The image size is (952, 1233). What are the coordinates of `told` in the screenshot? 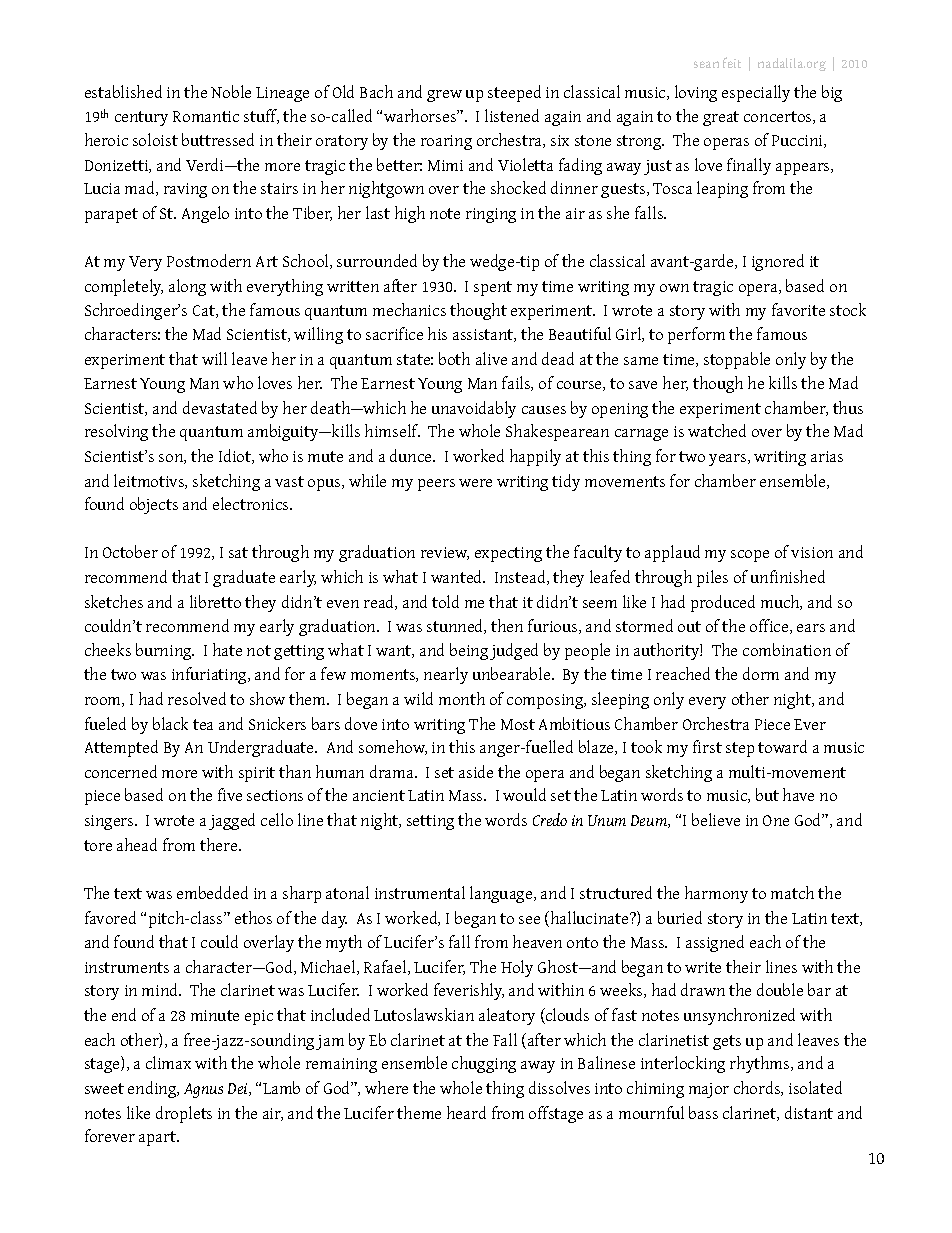 It's located at (445, 601).
